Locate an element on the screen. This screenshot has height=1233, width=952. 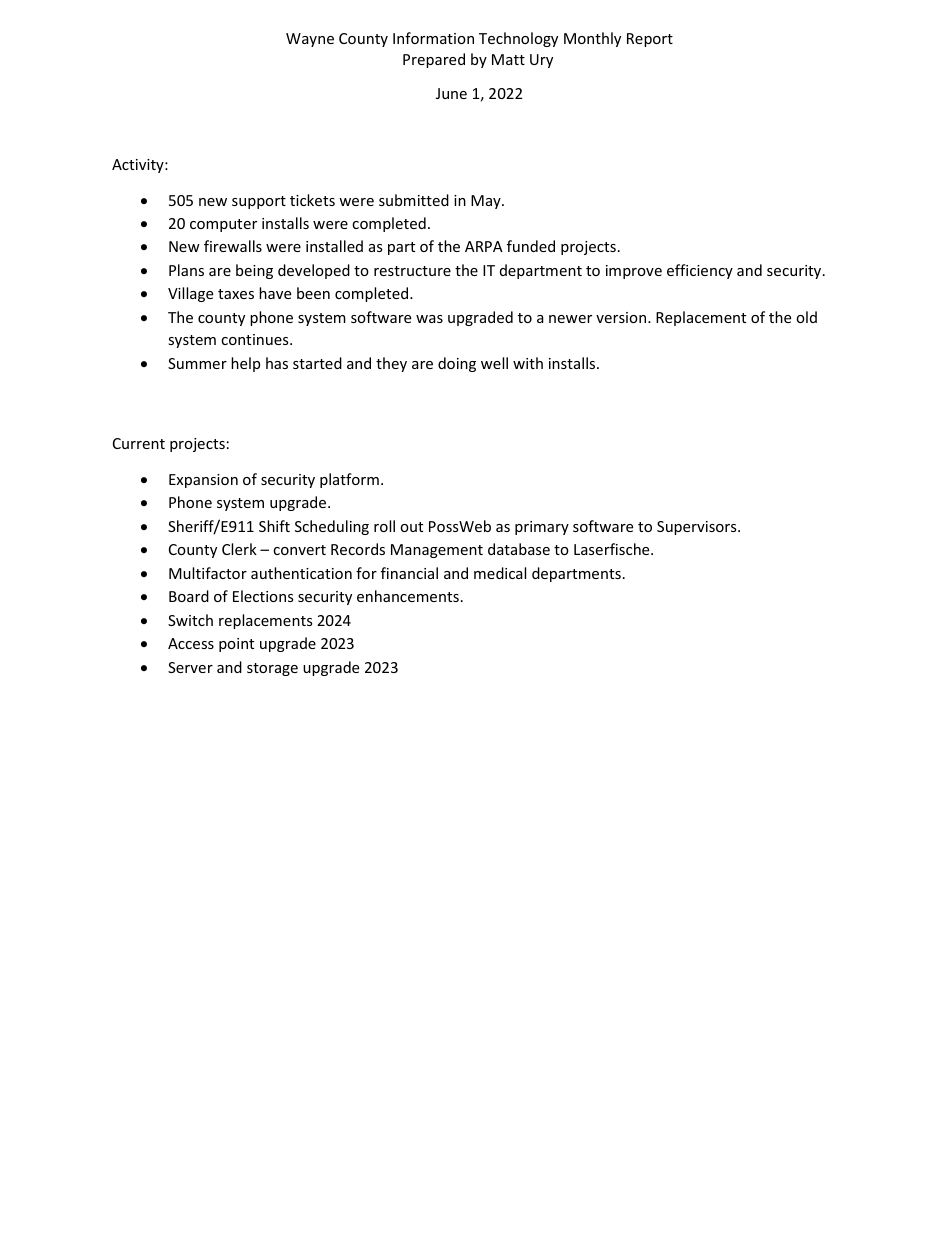
enhancements is located at coordinates (408, 596).
